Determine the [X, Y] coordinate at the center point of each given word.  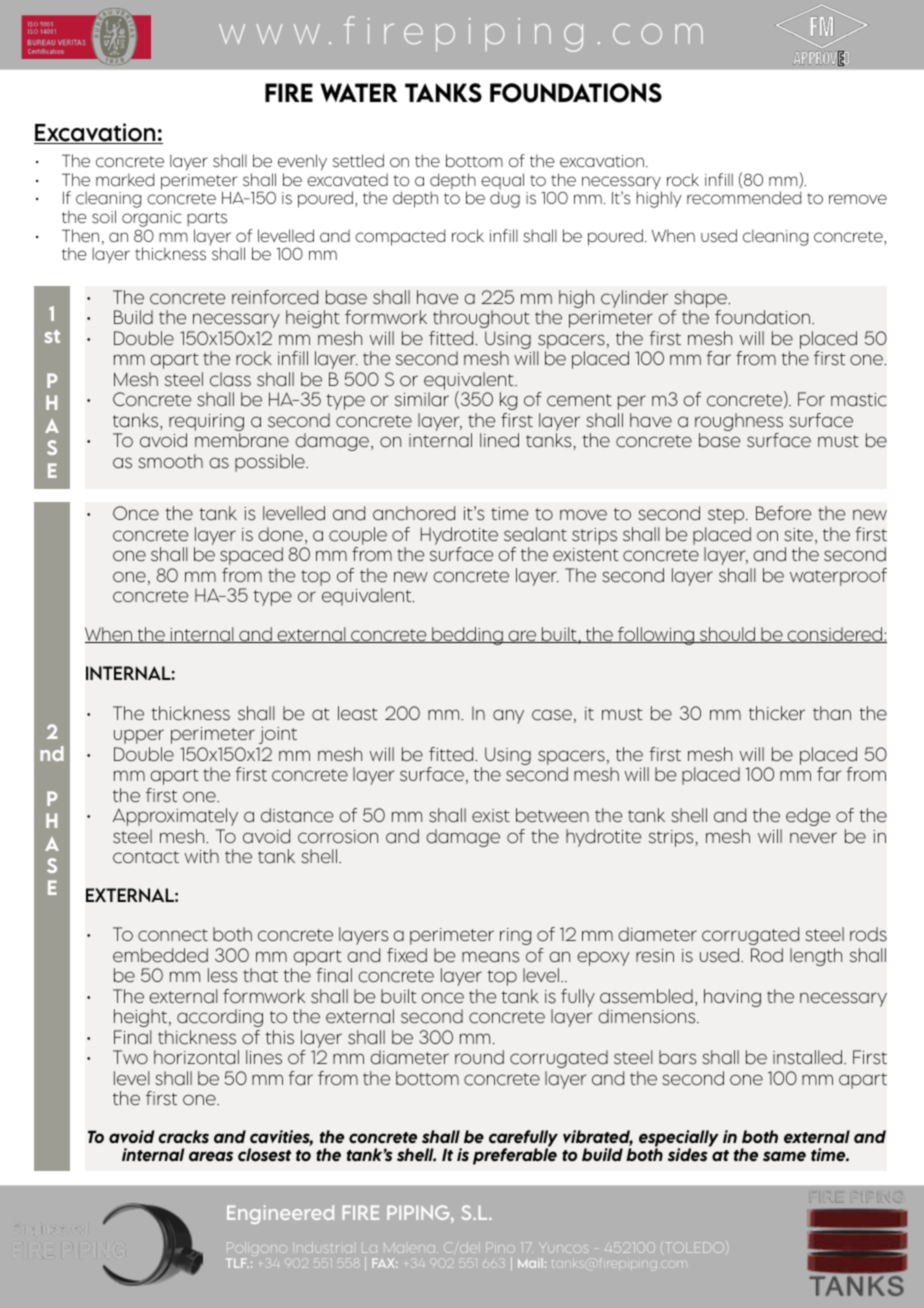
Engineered [280, 1214]
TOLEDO [696, 1247]
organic [152, 220]
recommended [744, 198]
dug [505, 199]
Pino [500, 1247]
